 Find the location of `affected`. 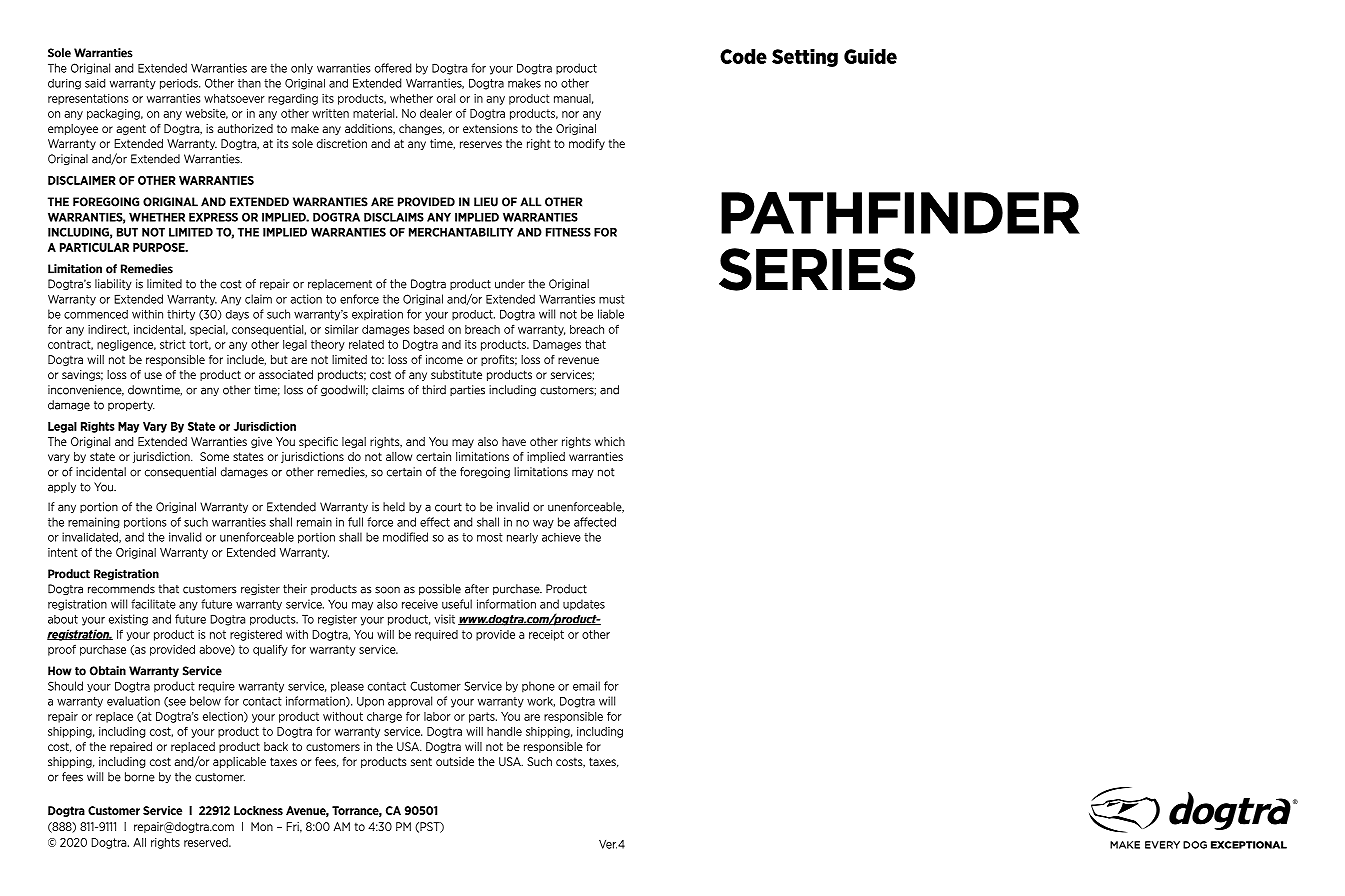

affected is located at coordinates (595, 522).
